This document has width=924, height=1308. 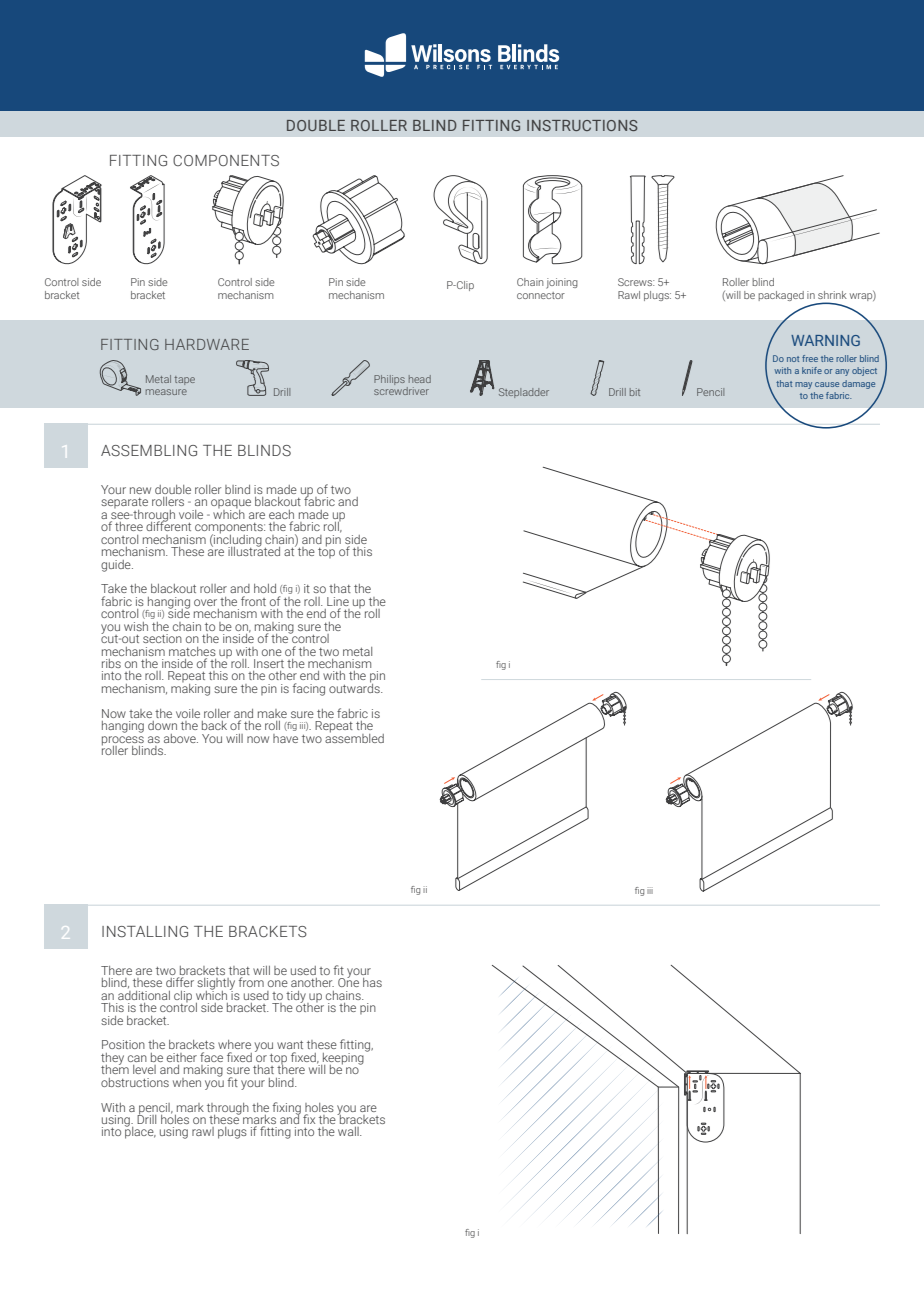 I want to click on has, so click(x=372, y=982).
